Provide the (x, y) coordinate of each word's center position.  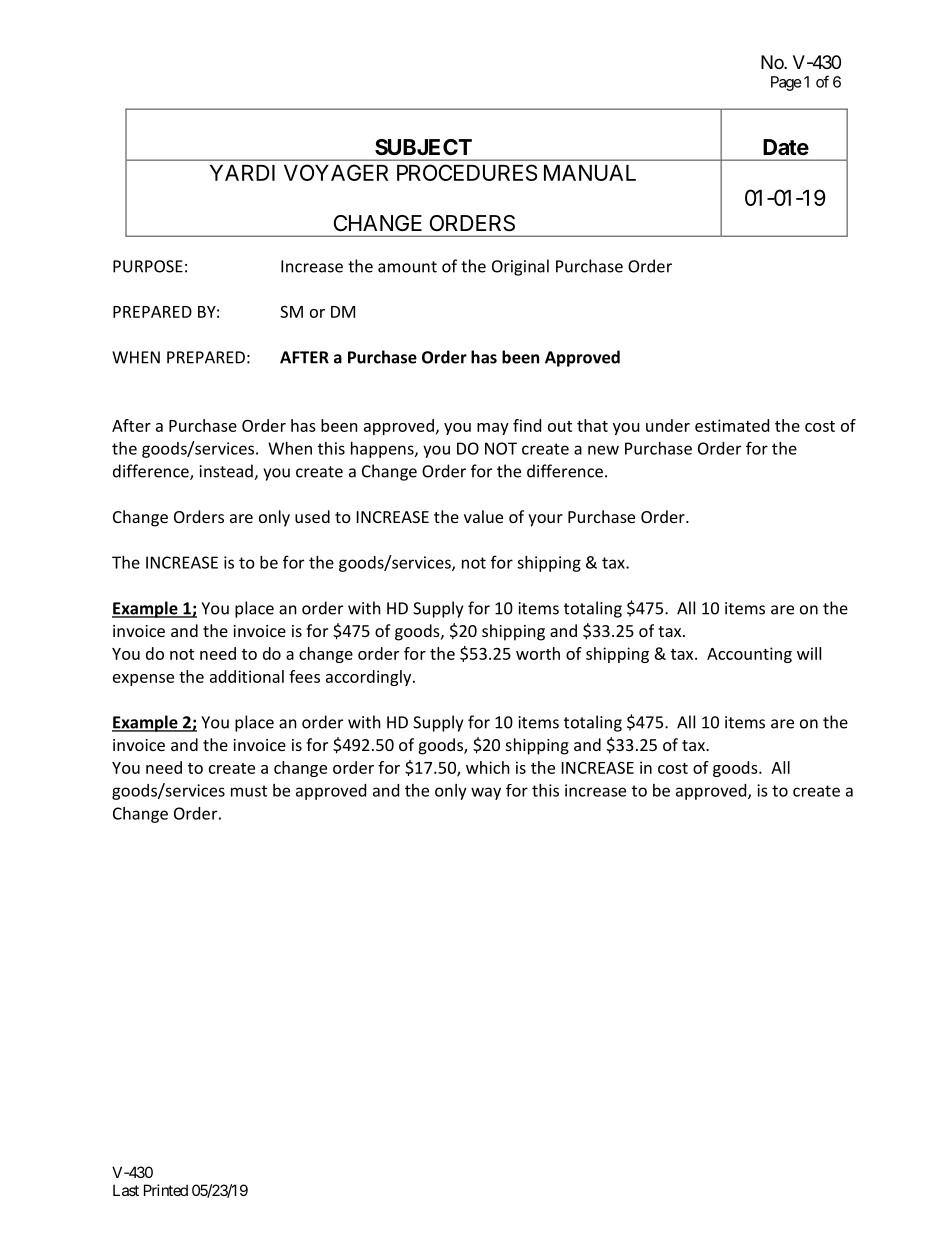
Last (126, 1190)
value (483, 516)
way (486, 793)
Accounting (749, 655)
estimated (732, 425)
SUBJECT (423, 147)
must (249, 791)
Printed (166, 1190)
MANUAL (590, 173)
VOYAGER (336, 172)
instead (227, 472)
